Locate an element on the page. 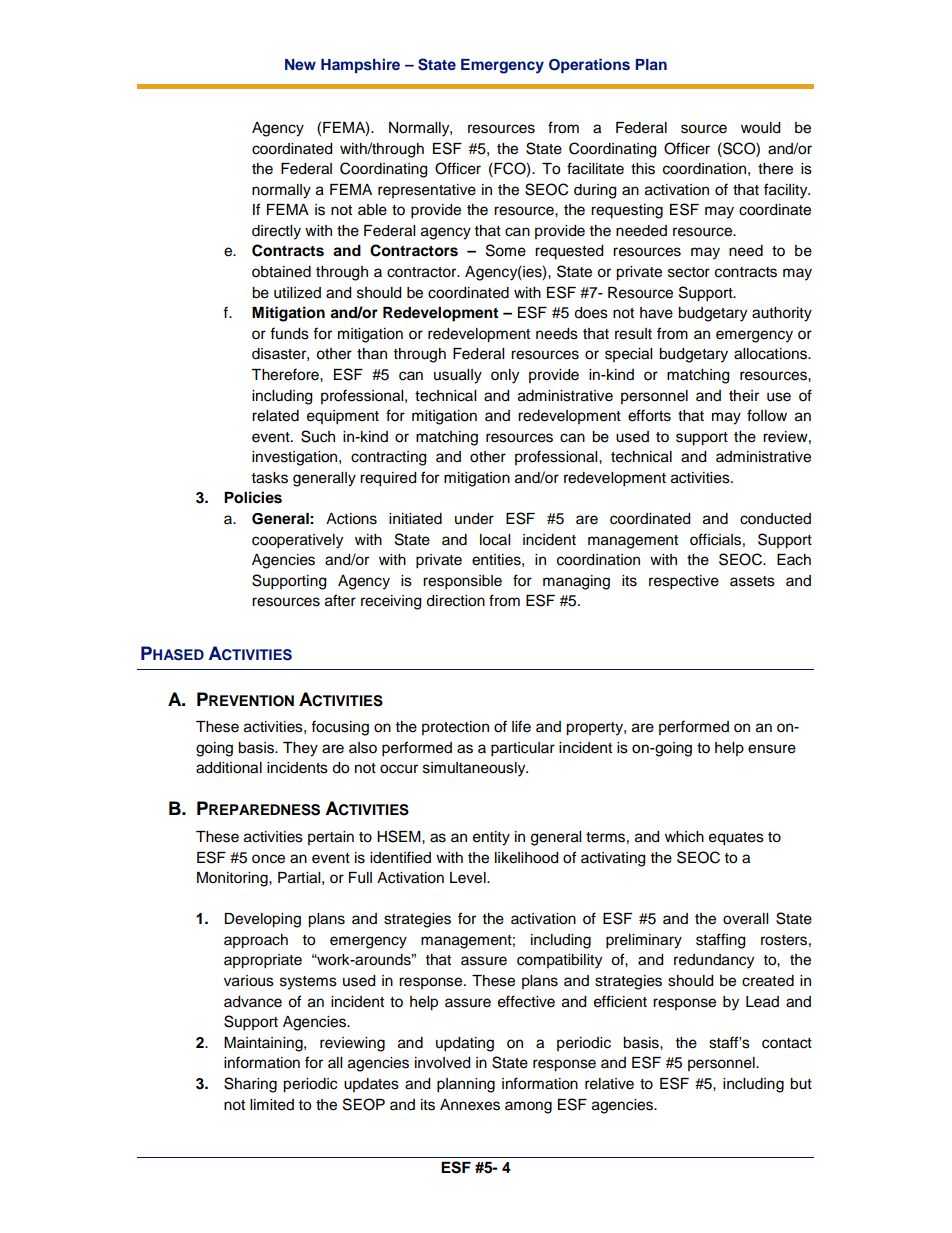  Operations is located at coordinates (589, 66).
